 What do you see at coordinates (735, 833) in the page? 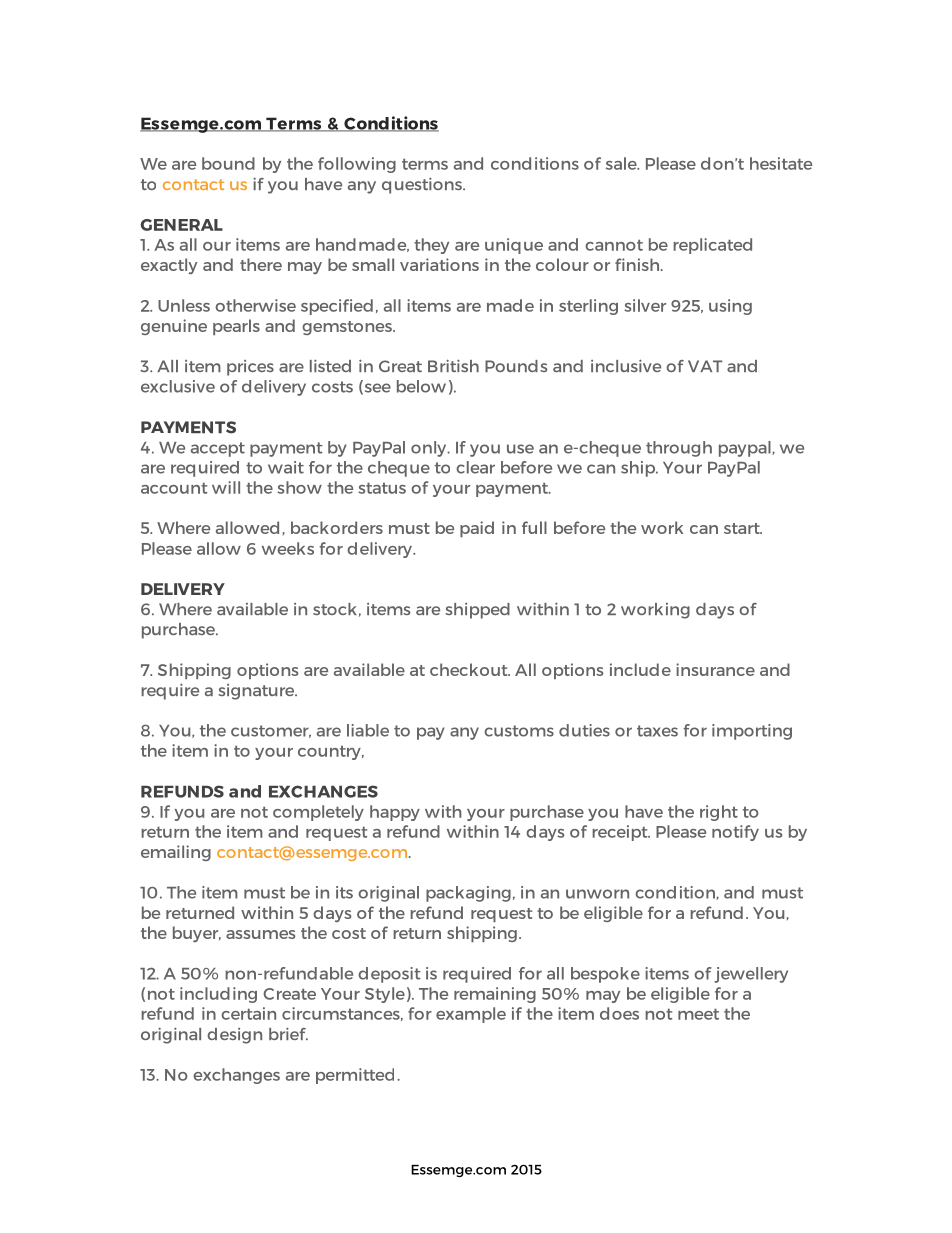
I see `notify` at bounding box center [735, 833].
